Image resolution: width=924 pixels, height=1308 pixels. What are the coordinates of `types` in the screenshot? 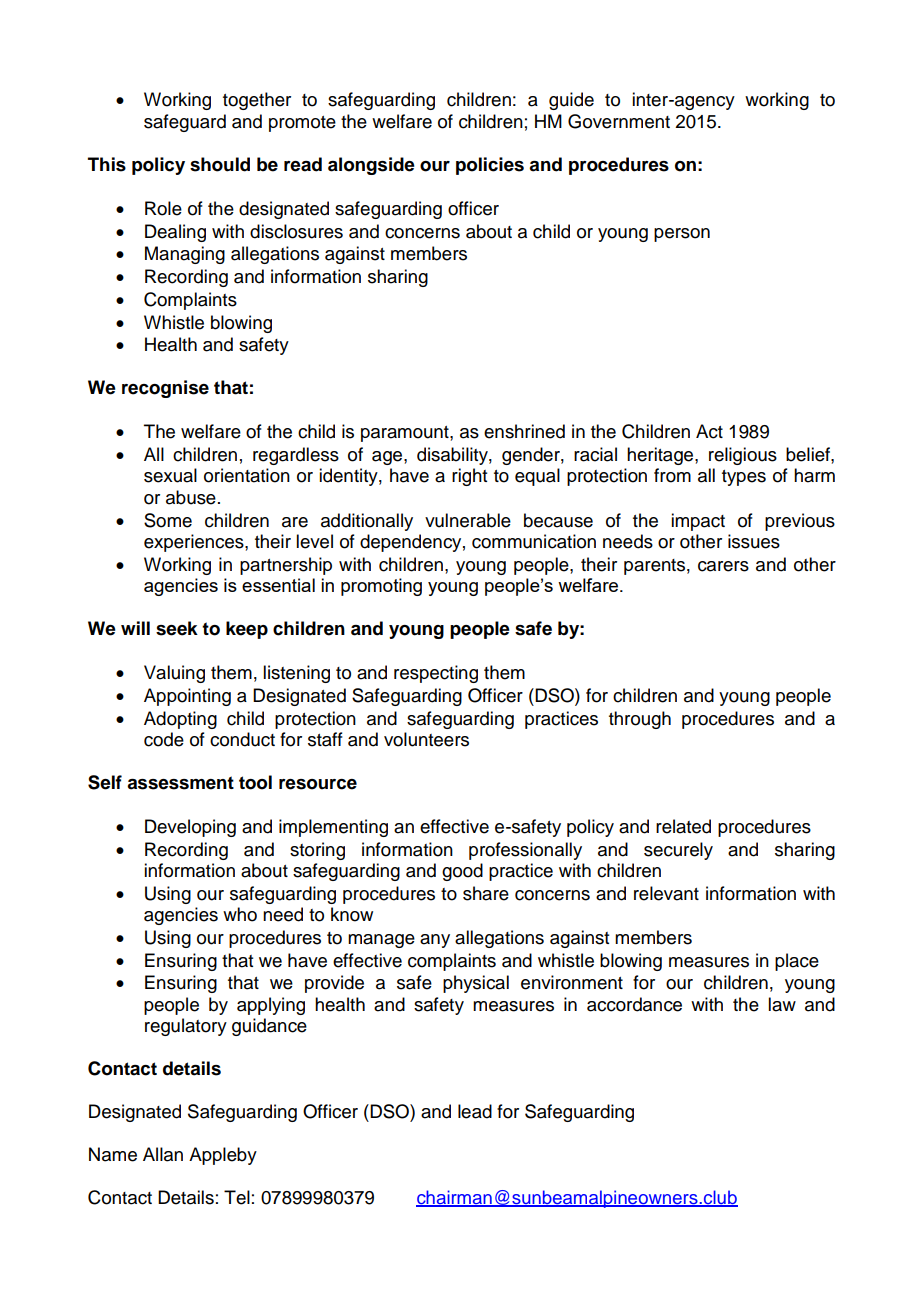 It's located at (744, 478).
